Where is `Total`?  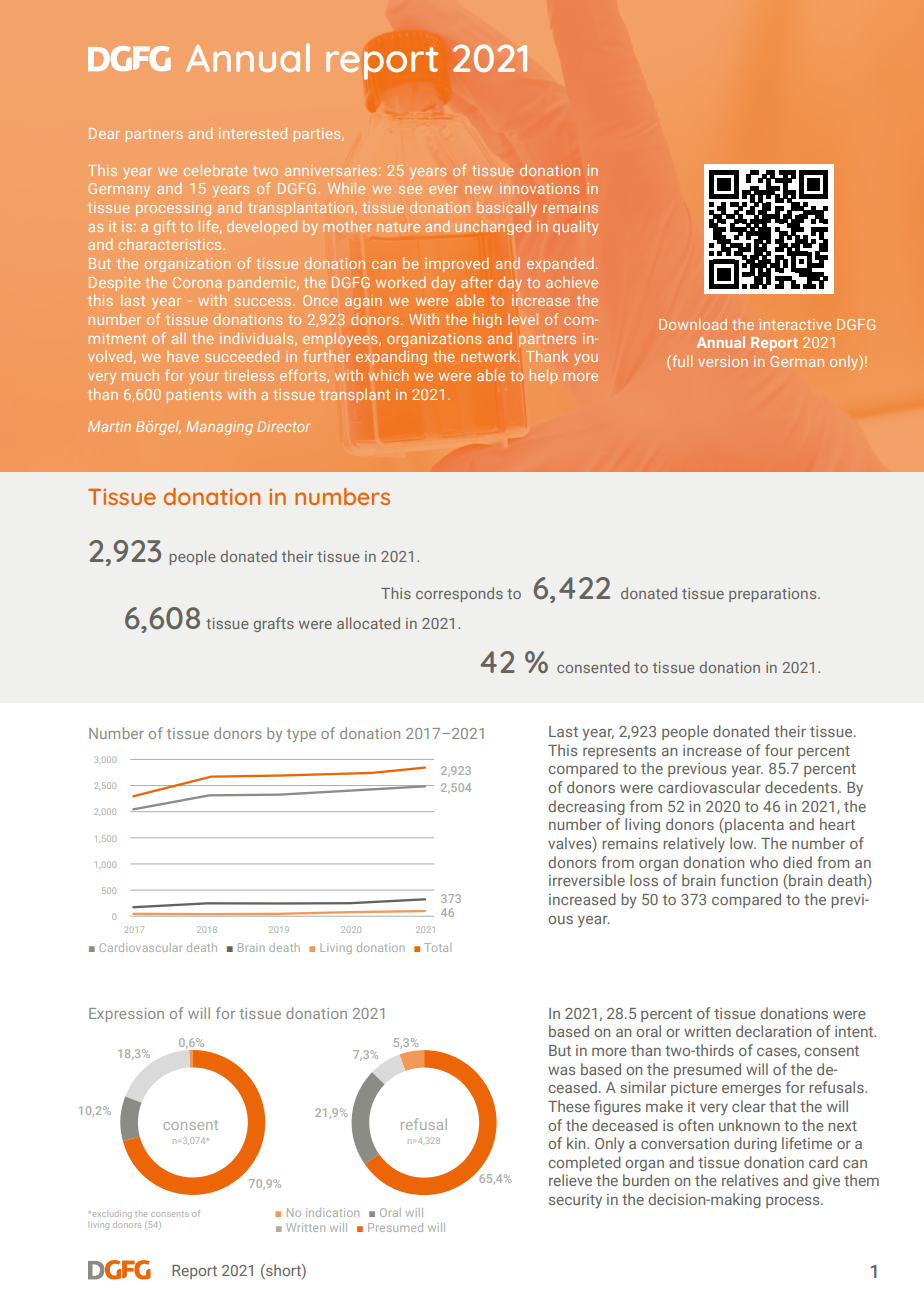 Total is located at coordinates (437, 947).
